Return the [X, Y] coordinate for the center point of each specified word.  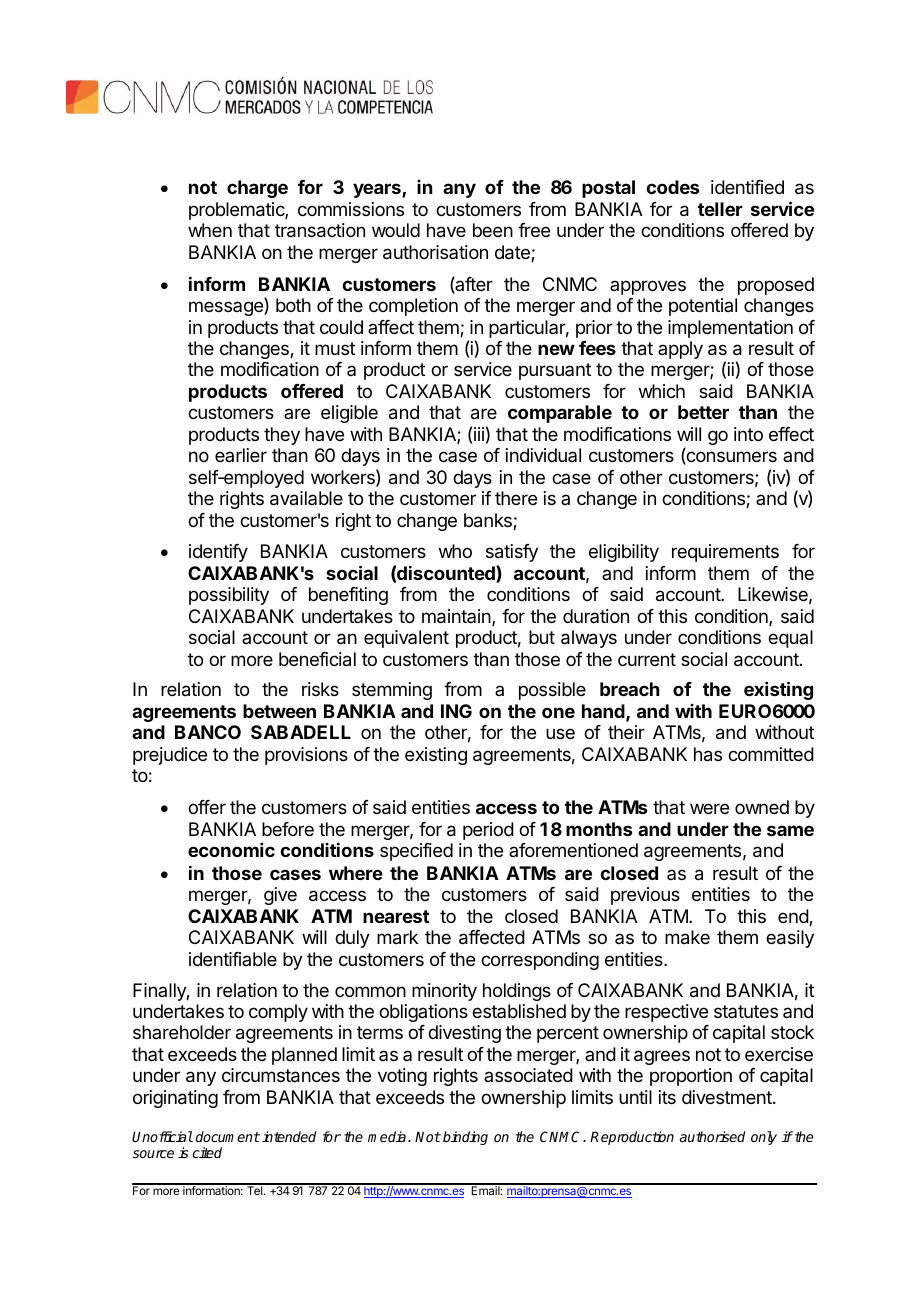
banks [489, 521]
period [488, 831]
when [210, 230]
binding [465, 1138]
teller [720, 209]
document [228, 1136]
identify [218, 553]
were [709, 808]
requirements [725, 553]
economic [231, 850]
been [493, 230]
